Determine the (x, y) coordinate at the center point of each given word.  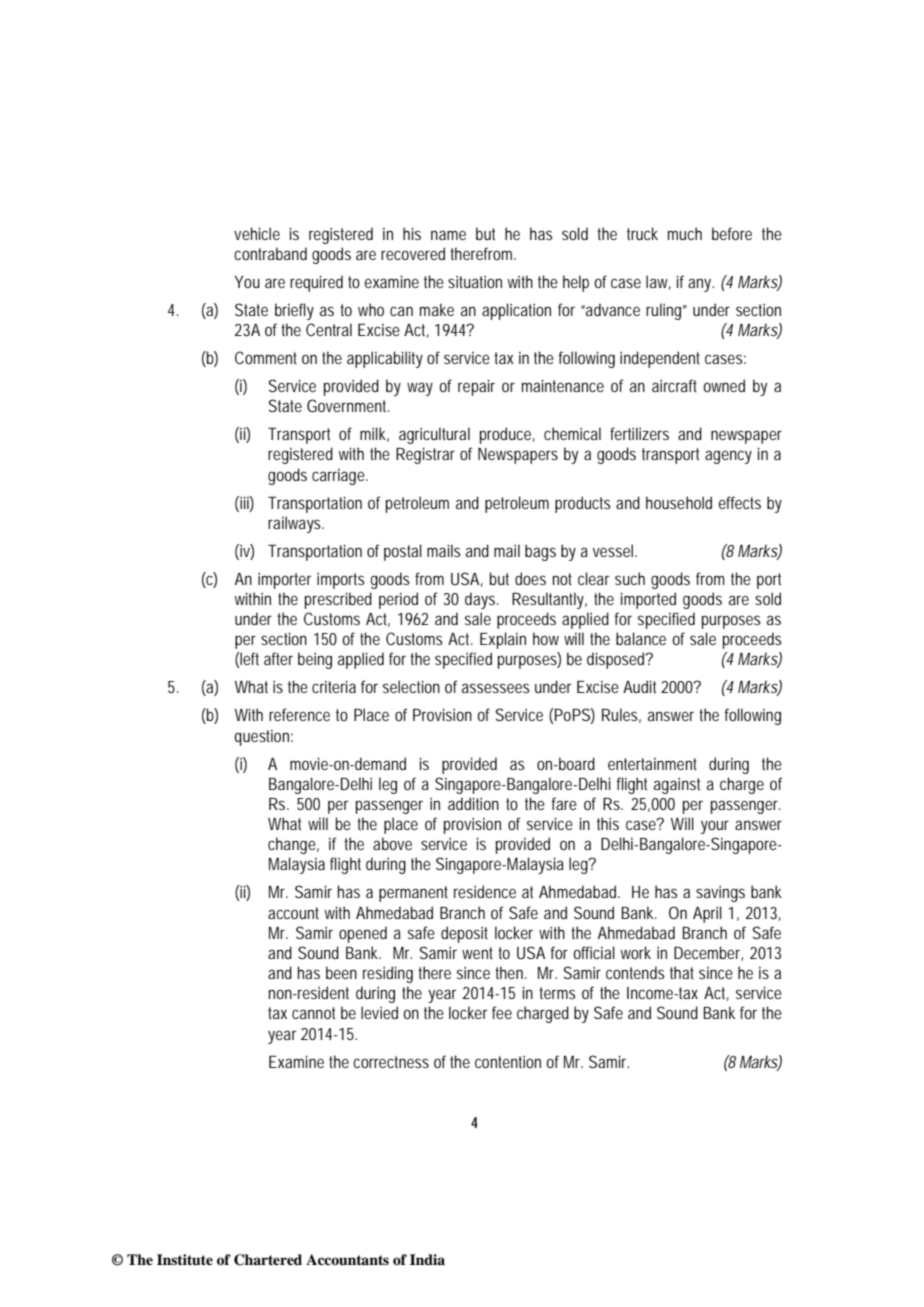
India (427, 1259)
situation (475, 281)
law (658, 282)
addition (473, 803)
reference (299, 714)
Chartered (268, 1260)
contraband (270, 253)
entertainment (652, 764)
